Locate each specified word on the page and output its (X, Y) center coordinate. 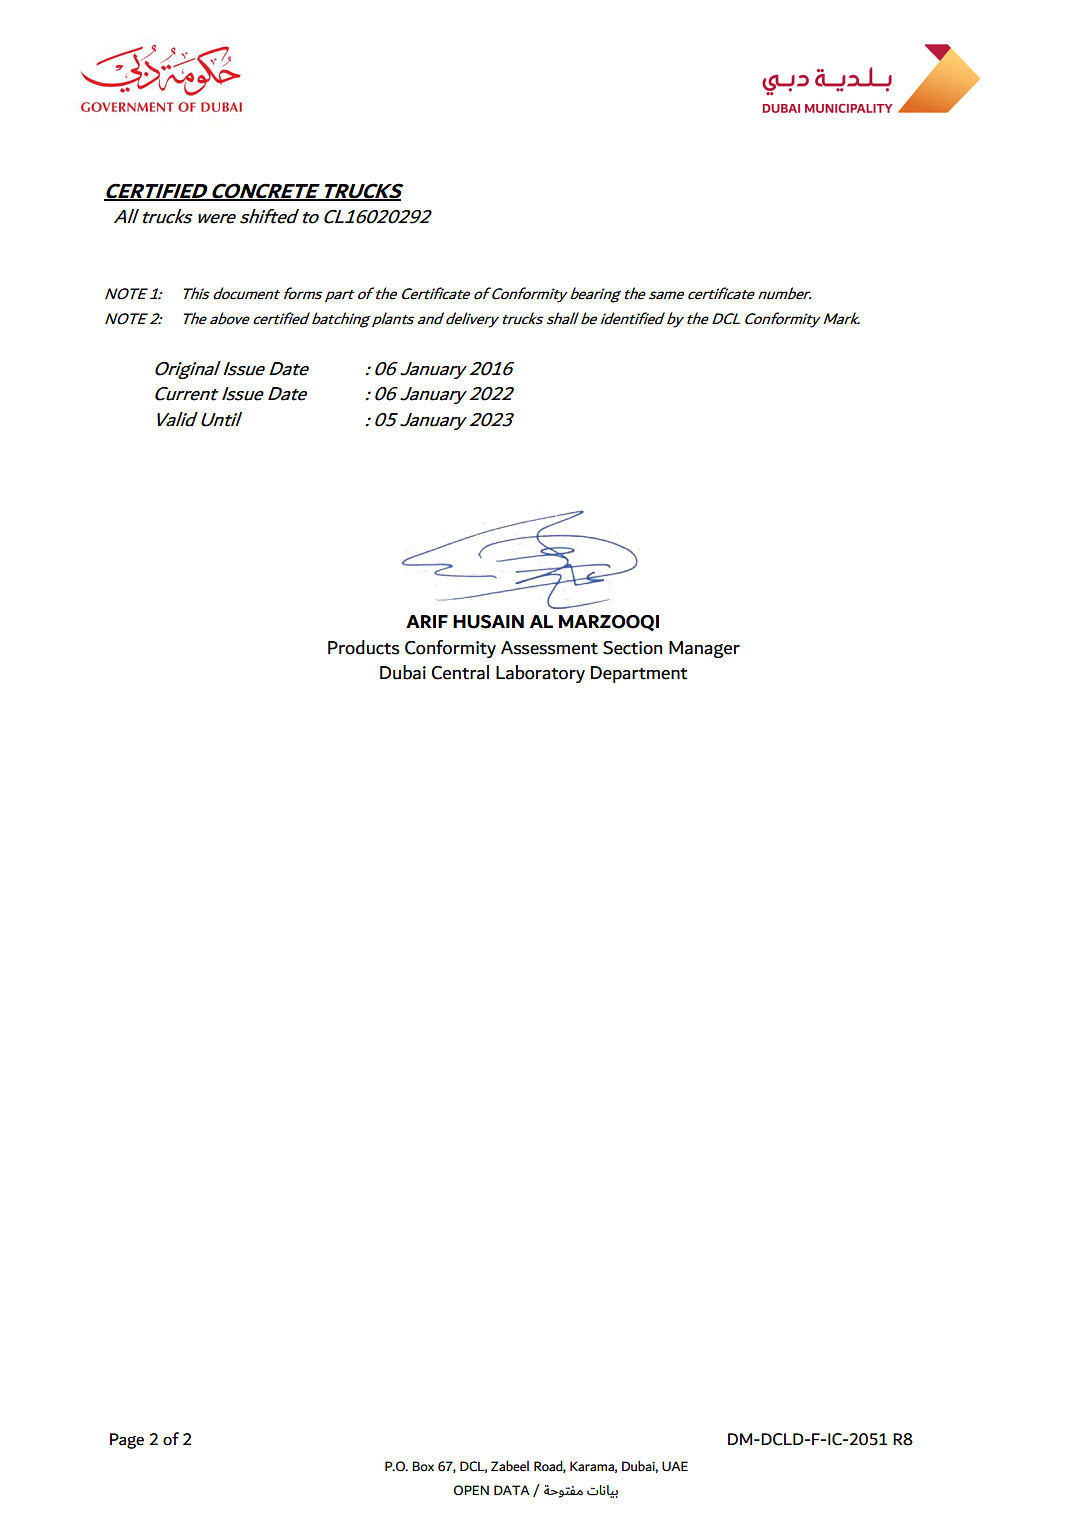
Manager (704, 649)
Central (460, 672)
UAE (675, 1466)
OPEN (471, 1490)
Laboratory (540, 674)
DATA (512, 1490)
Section (632, 648)
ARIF (427, 621)
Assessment (549, 648)
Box (423, 1466)
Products (364, 647)
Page (127, 1441)
